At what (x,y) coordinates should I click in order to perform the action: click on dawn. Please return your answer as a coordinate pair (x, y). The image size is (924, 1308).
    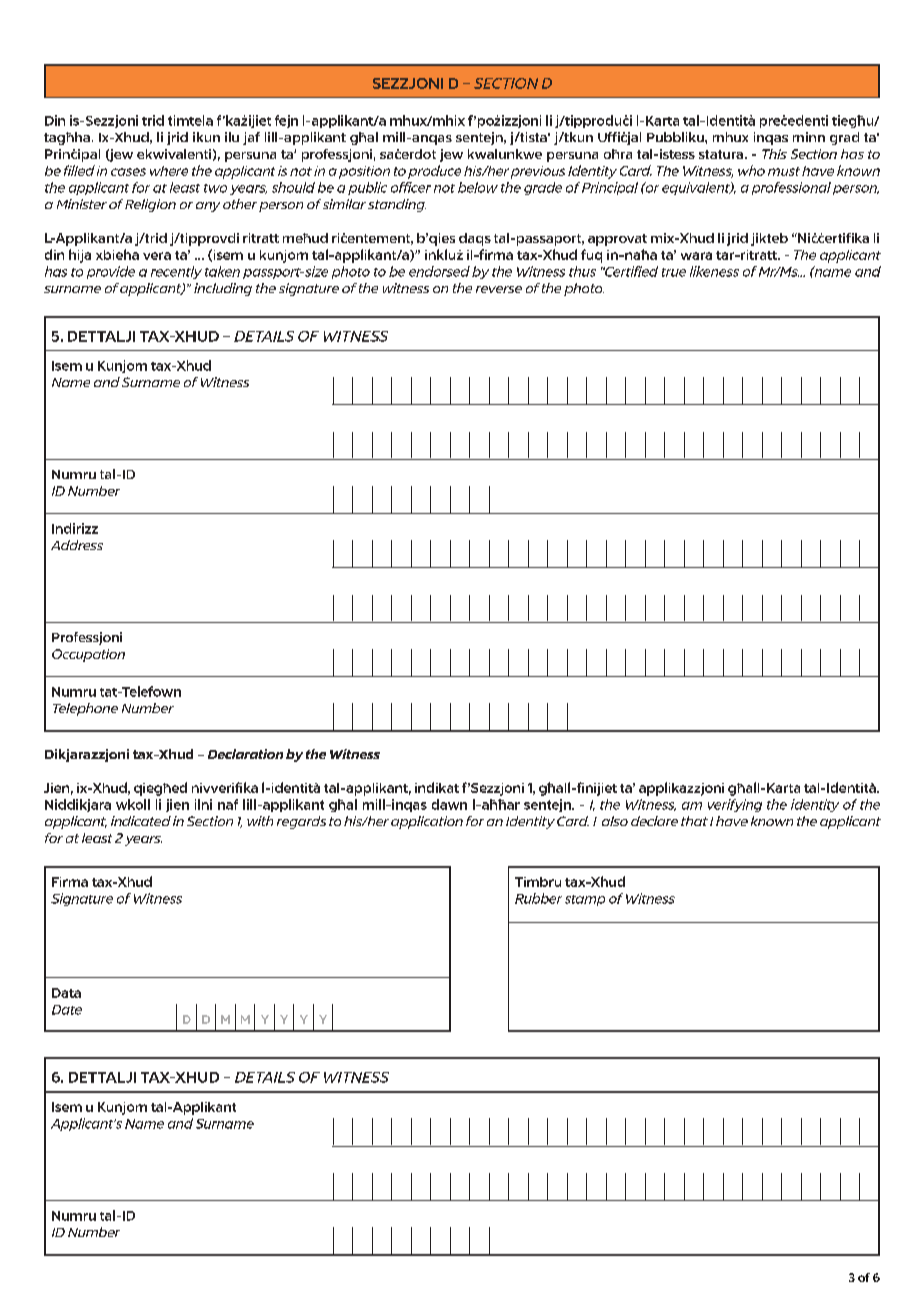
    Looking at the image, I should click on (449, 804).
